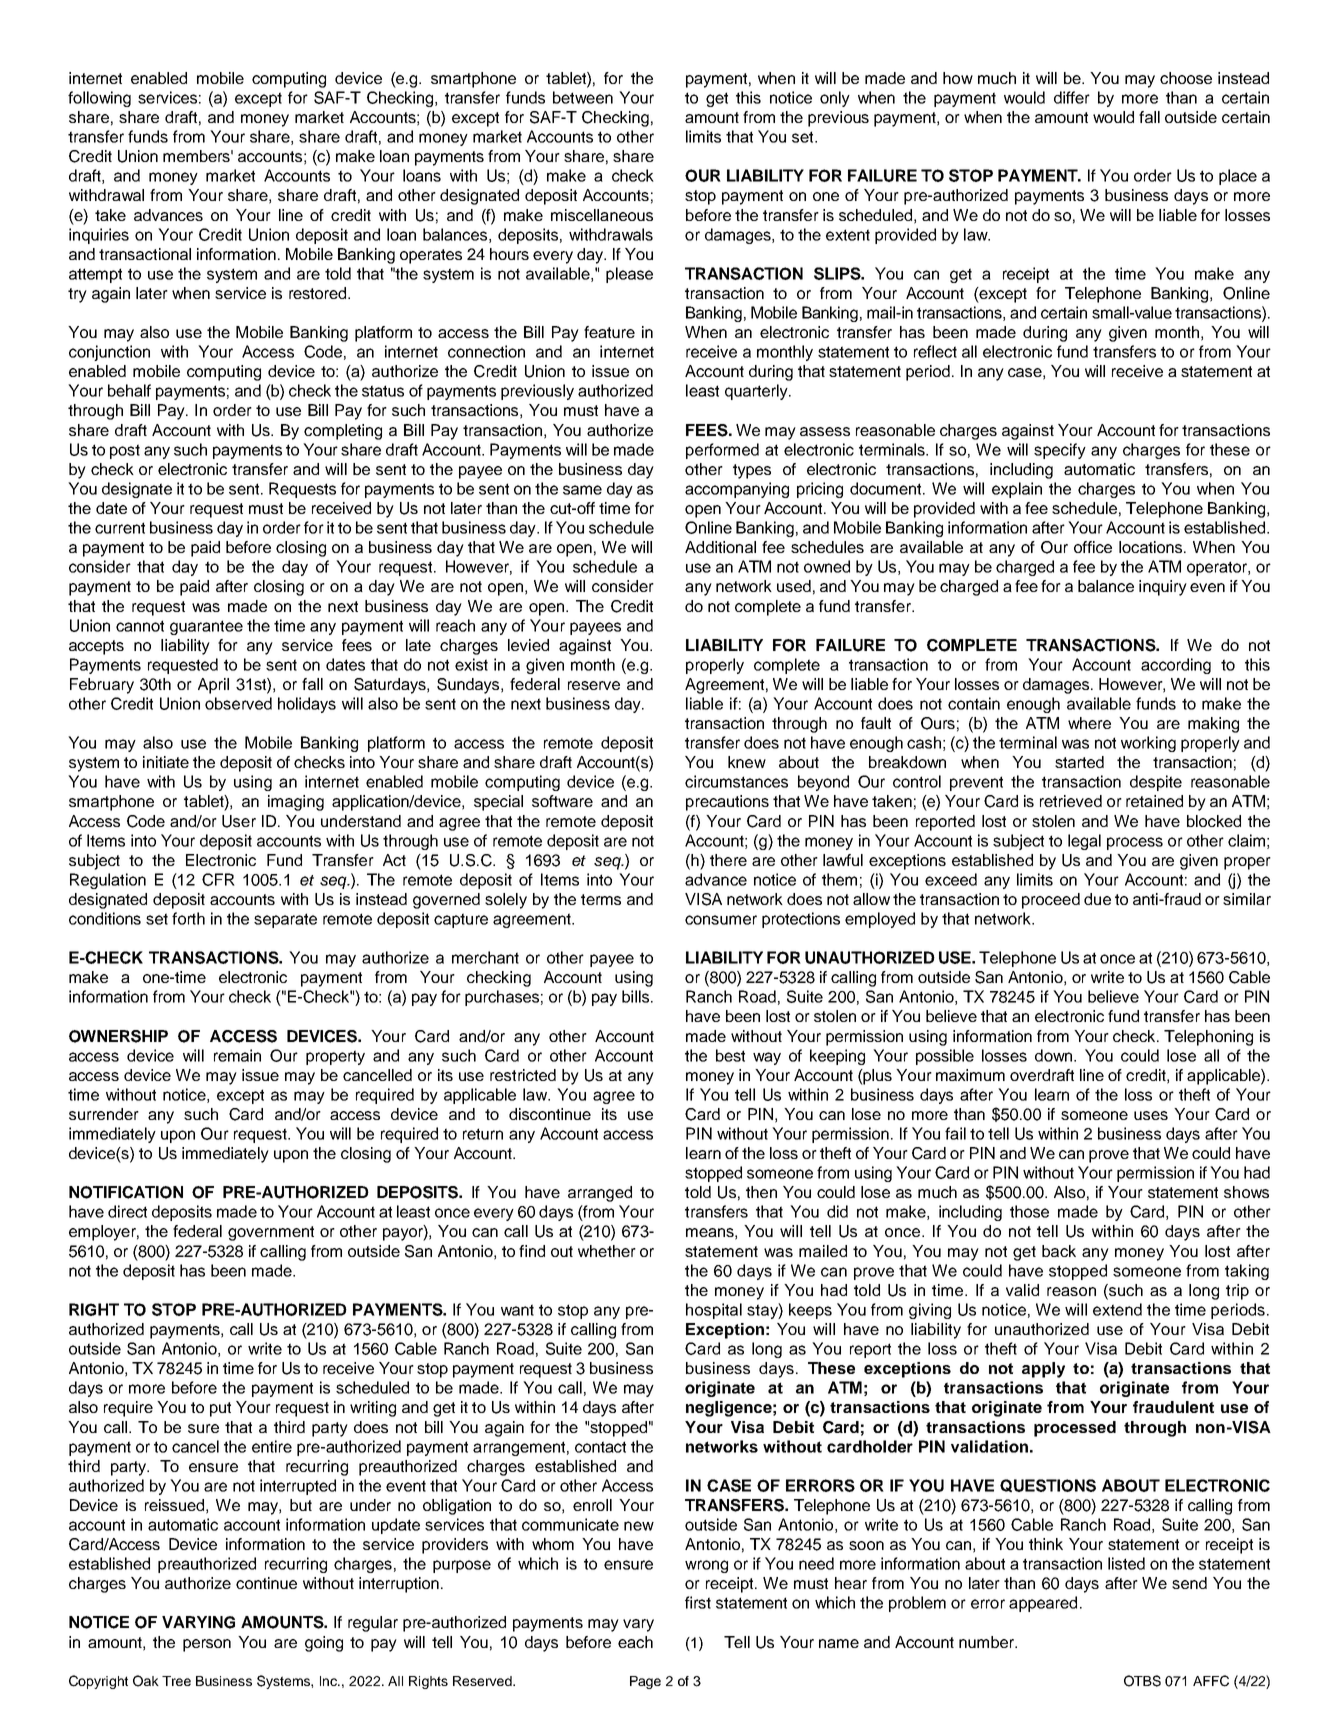 The image size is (1329, 1720). Describe the element at coordinates (99, 99) in the image. I see `following` at that location.
